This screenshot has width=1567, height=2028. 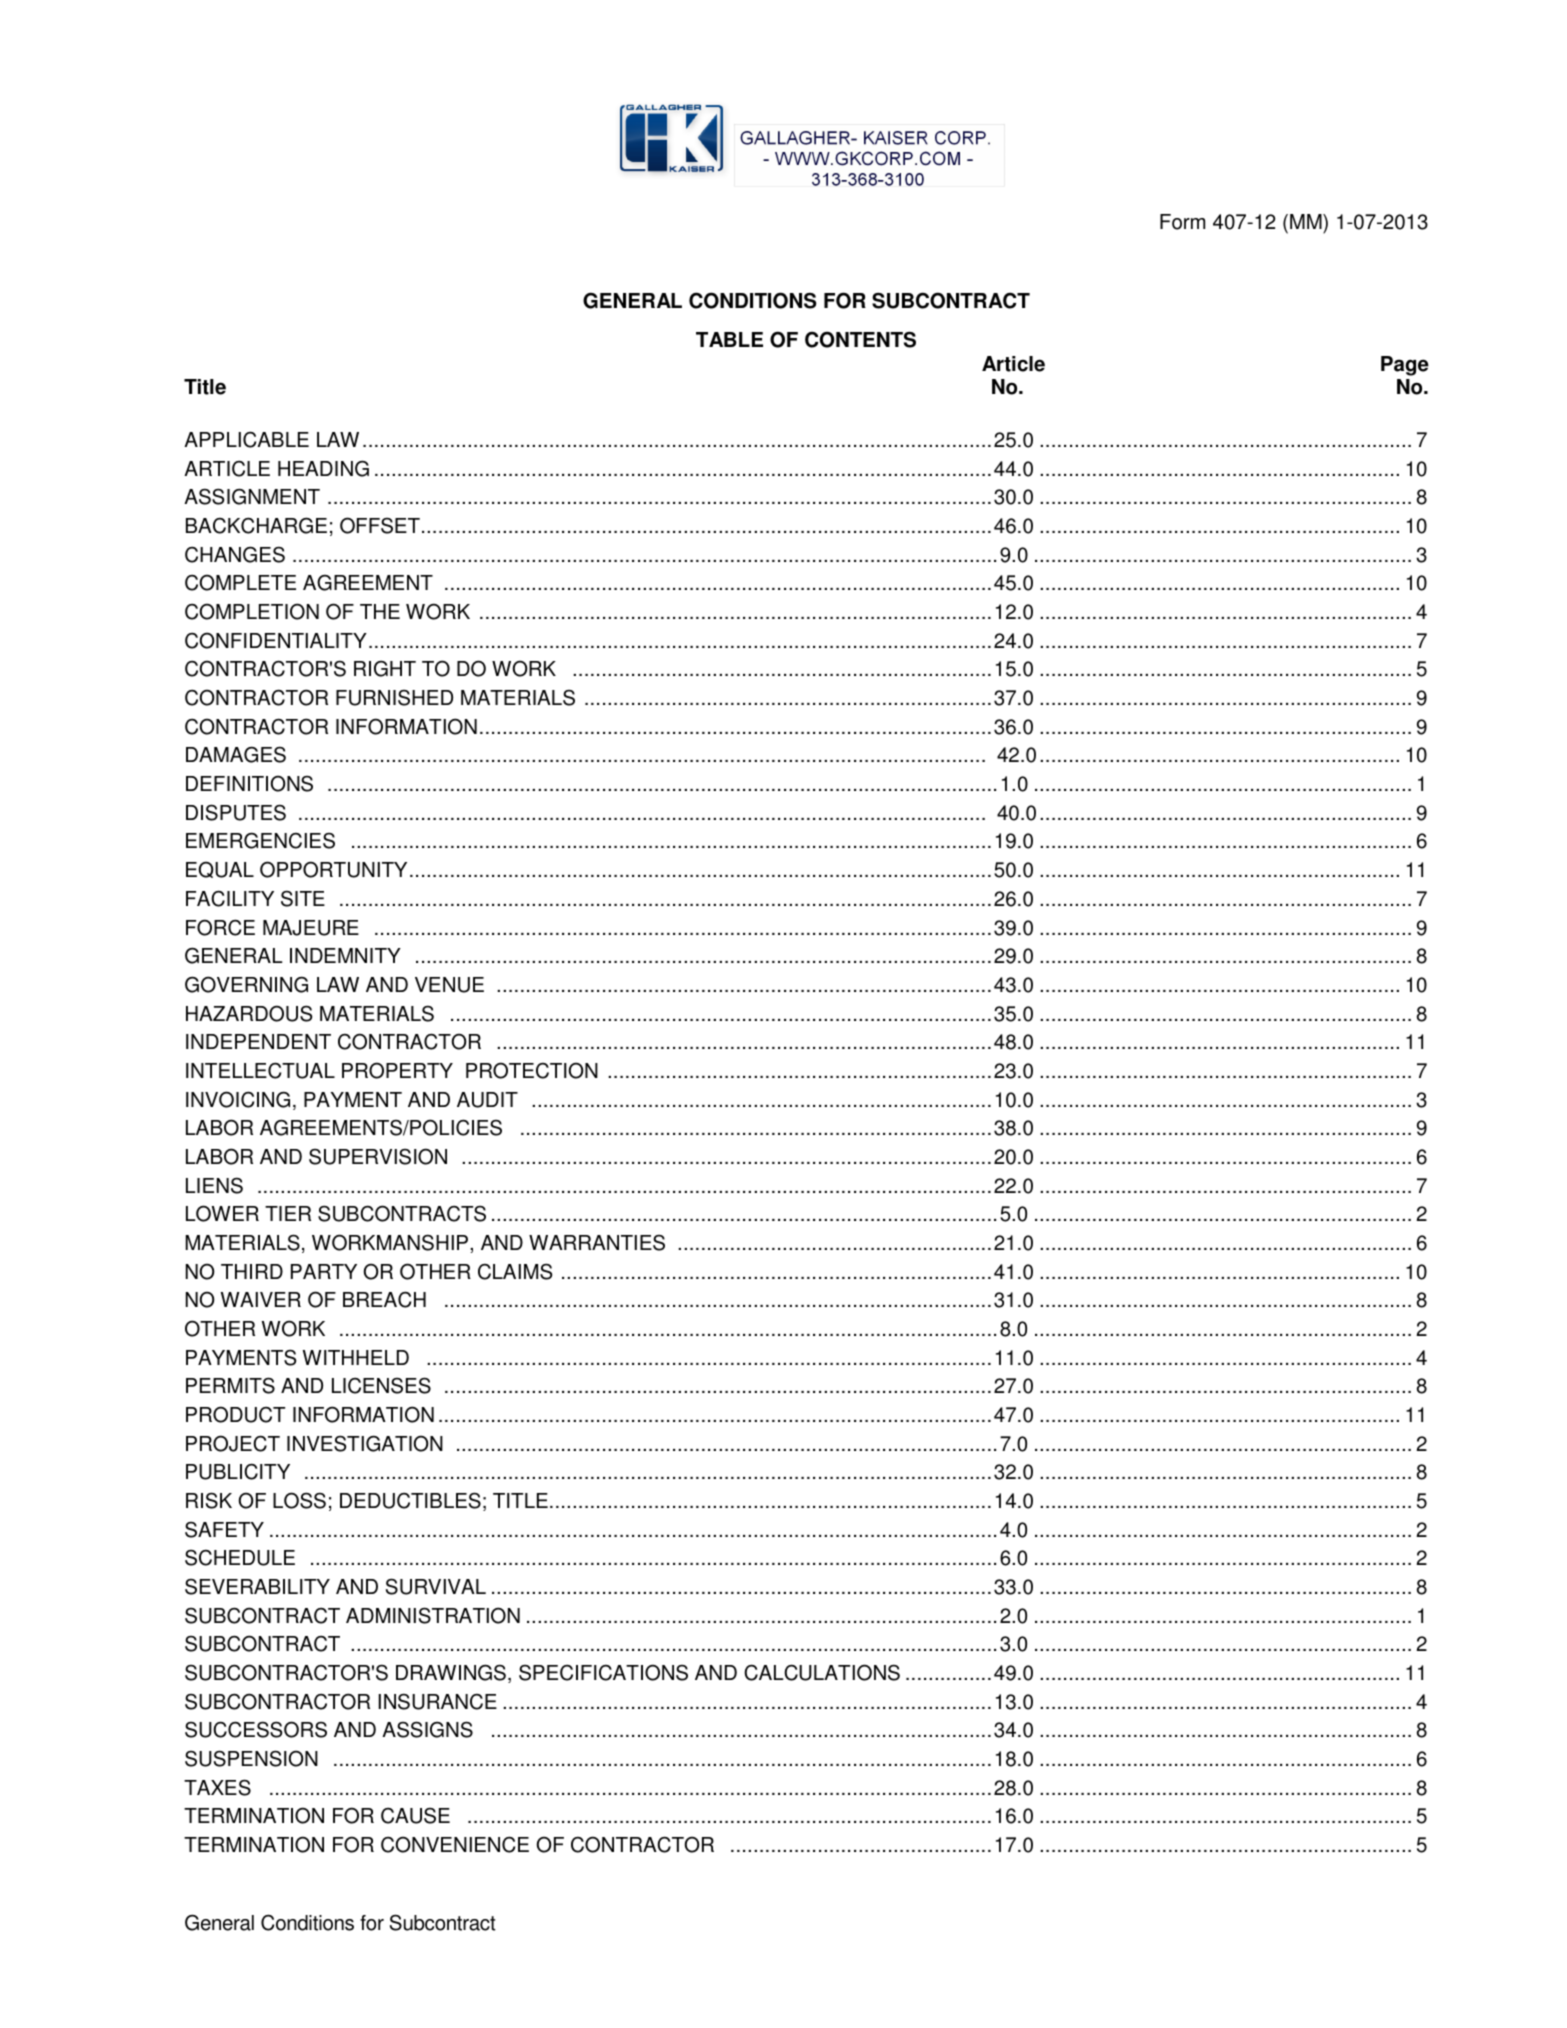 What do you see at coordinates (729, 339) in the screenshot?
I see `TABLE` at bounding box center [729, 339].
